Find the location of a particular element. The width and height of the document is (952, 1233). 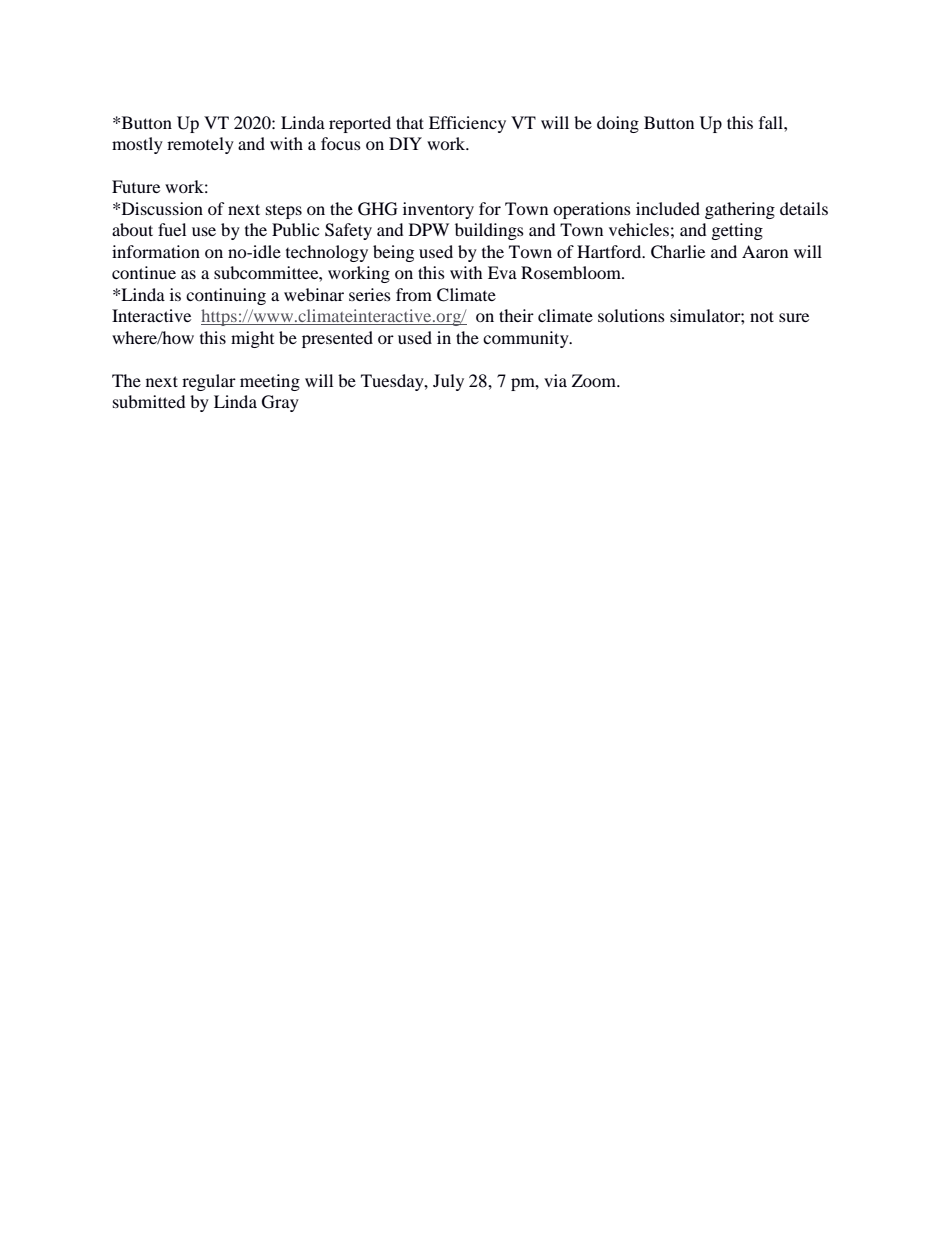

gathering is located at coordinates (740, 210).
